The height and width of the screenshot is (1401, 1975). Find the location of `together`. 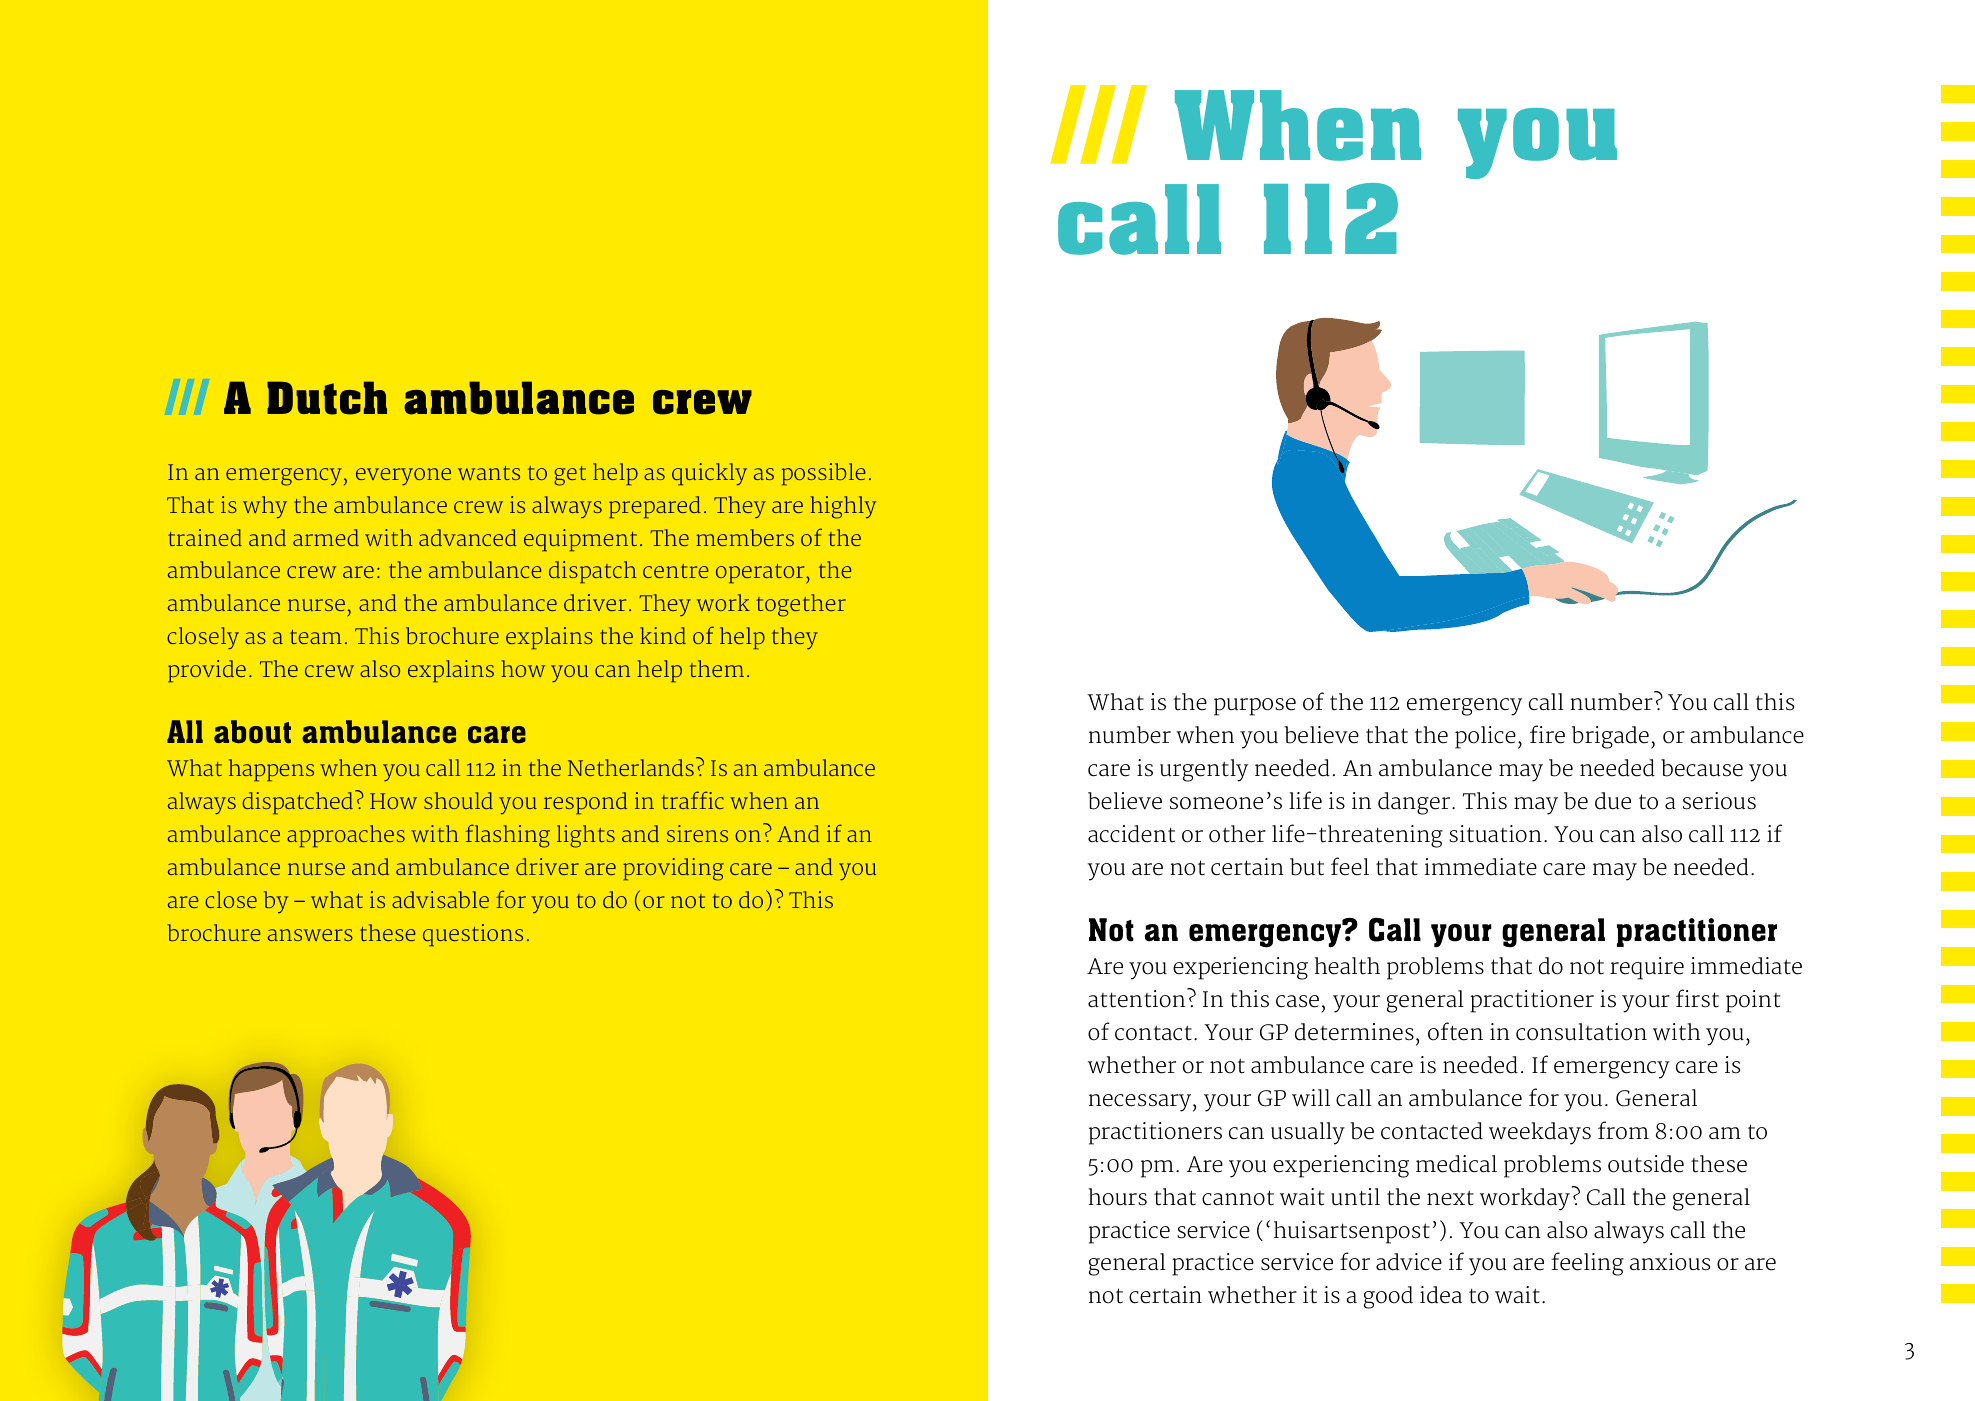

together is located at coordinates (801, 605).
